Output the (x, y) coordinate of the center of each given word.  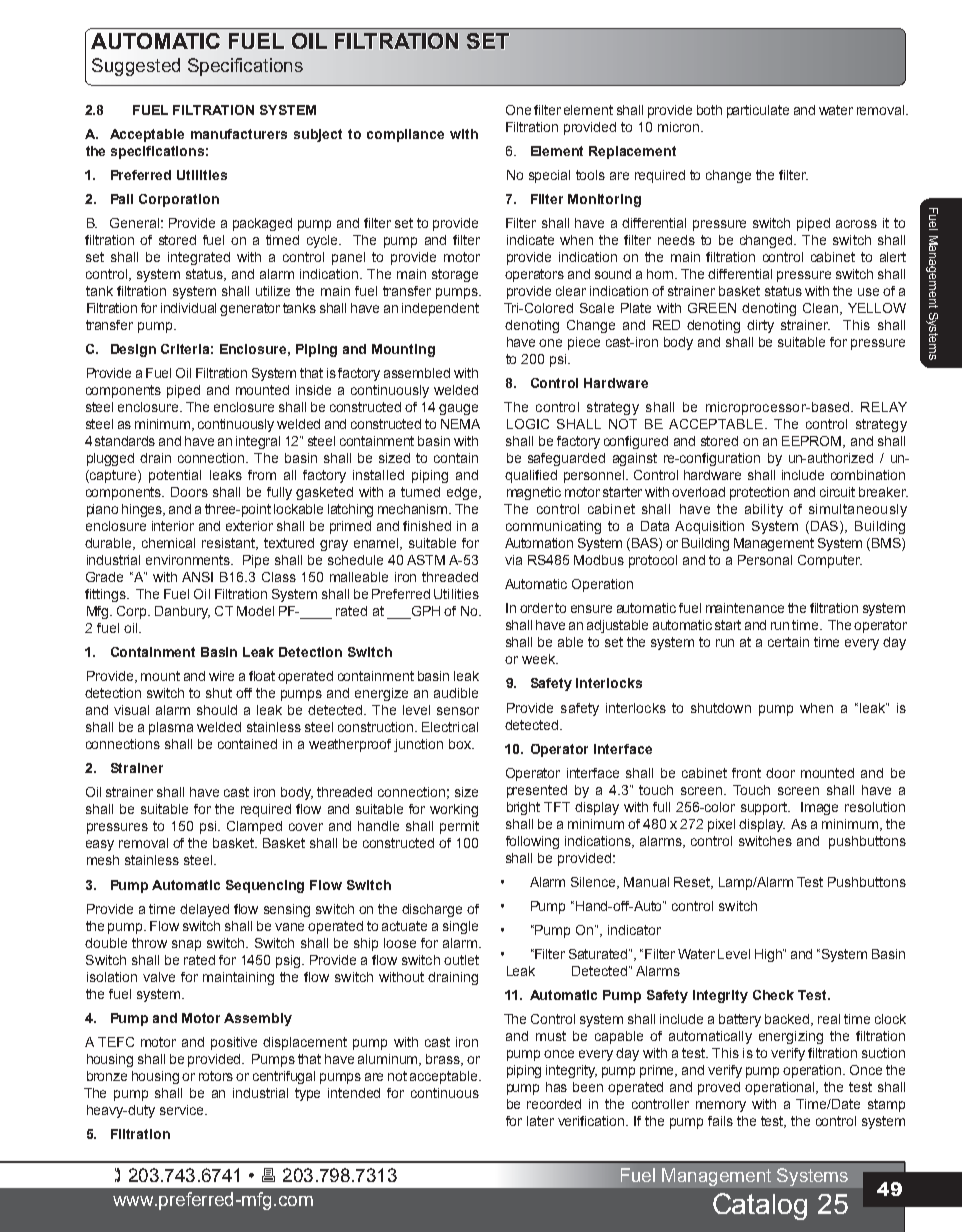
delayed (204, 910)
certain (788, 642)
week (539, 659)
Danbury (182, 612)
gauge (458, 409)
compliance (405, 135)
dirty (760, 326)
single (460, 927)
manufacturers (239, 134)
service (183, 1110)
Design (133, 350)
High (769, 955)
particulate (758, 111)
